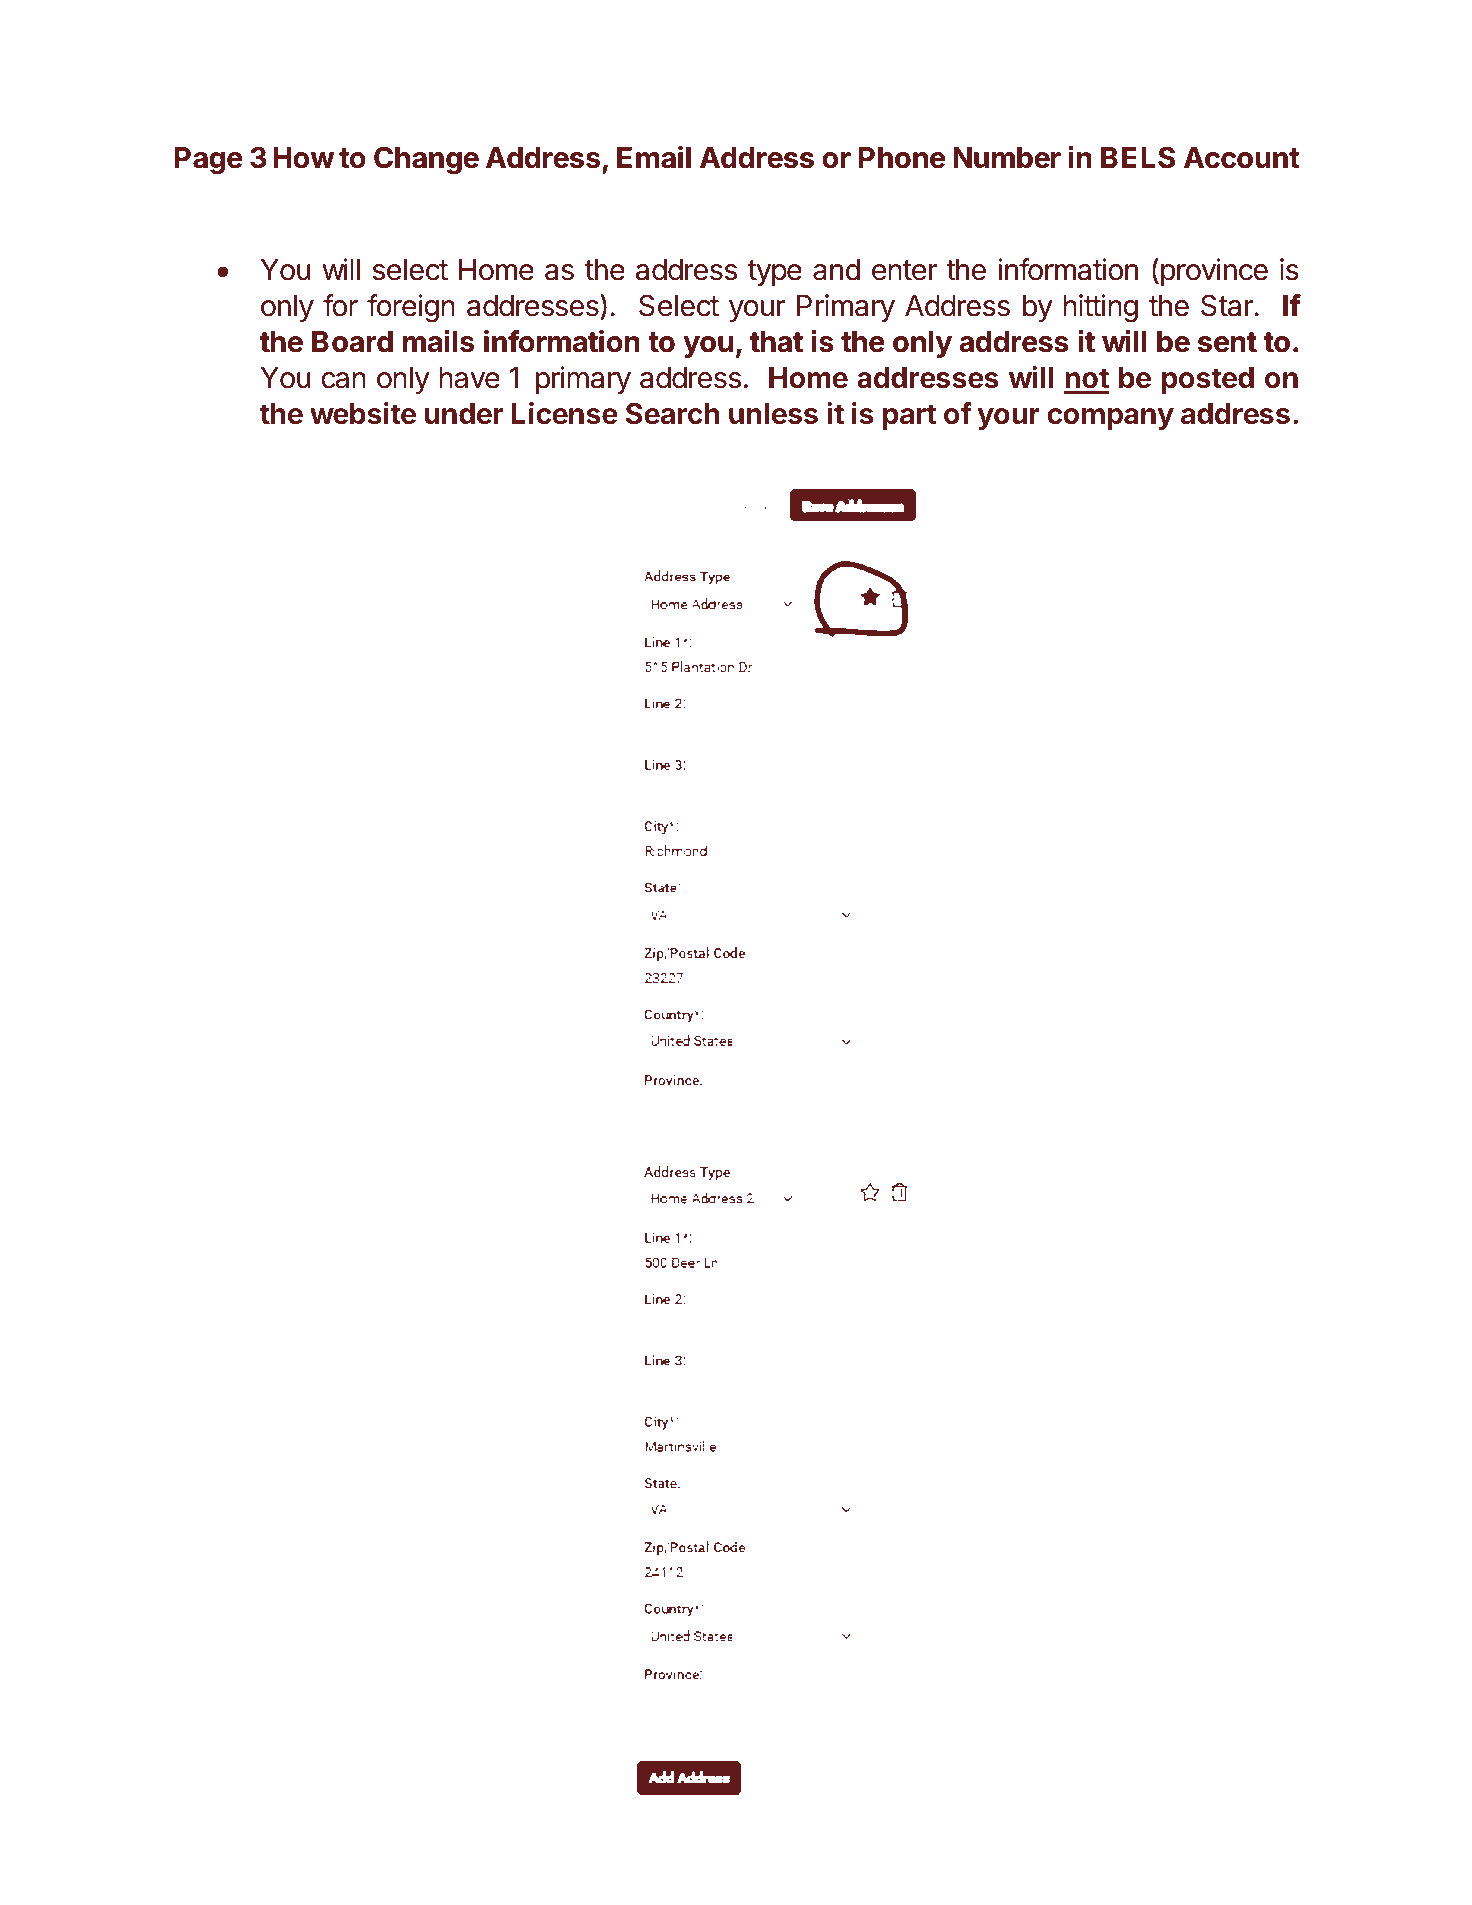 The image size is (1472, 1905). What do you see at coordinates (1242, 158) in the screenshot?
I see `Account` at bounding box center [1242, 158].
